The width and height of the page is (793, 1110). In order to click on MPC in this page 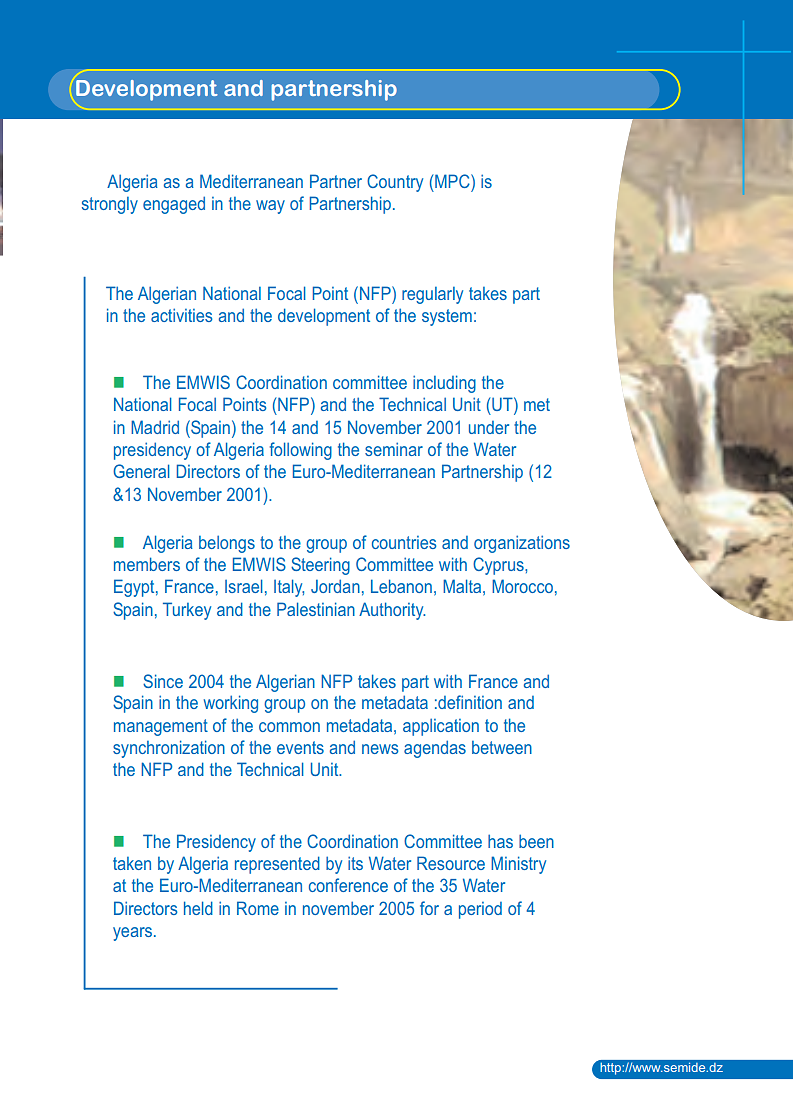, I will do `click(453, 181)`.
